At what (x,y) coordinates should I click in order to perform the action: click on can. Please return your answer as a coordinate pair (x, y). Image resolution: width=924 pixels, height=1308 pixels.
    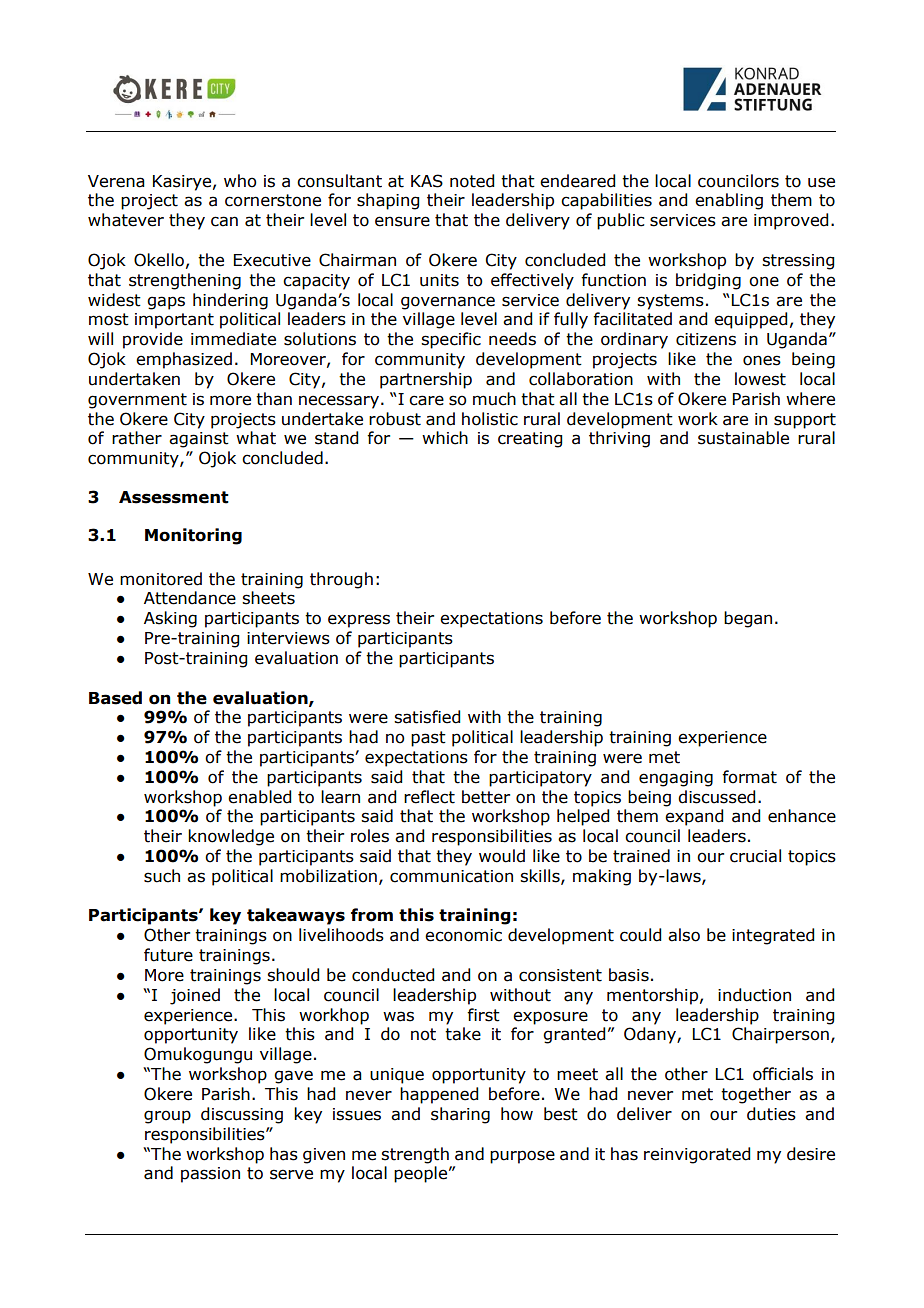
    Looking at the image, I should click on (224, 221).
